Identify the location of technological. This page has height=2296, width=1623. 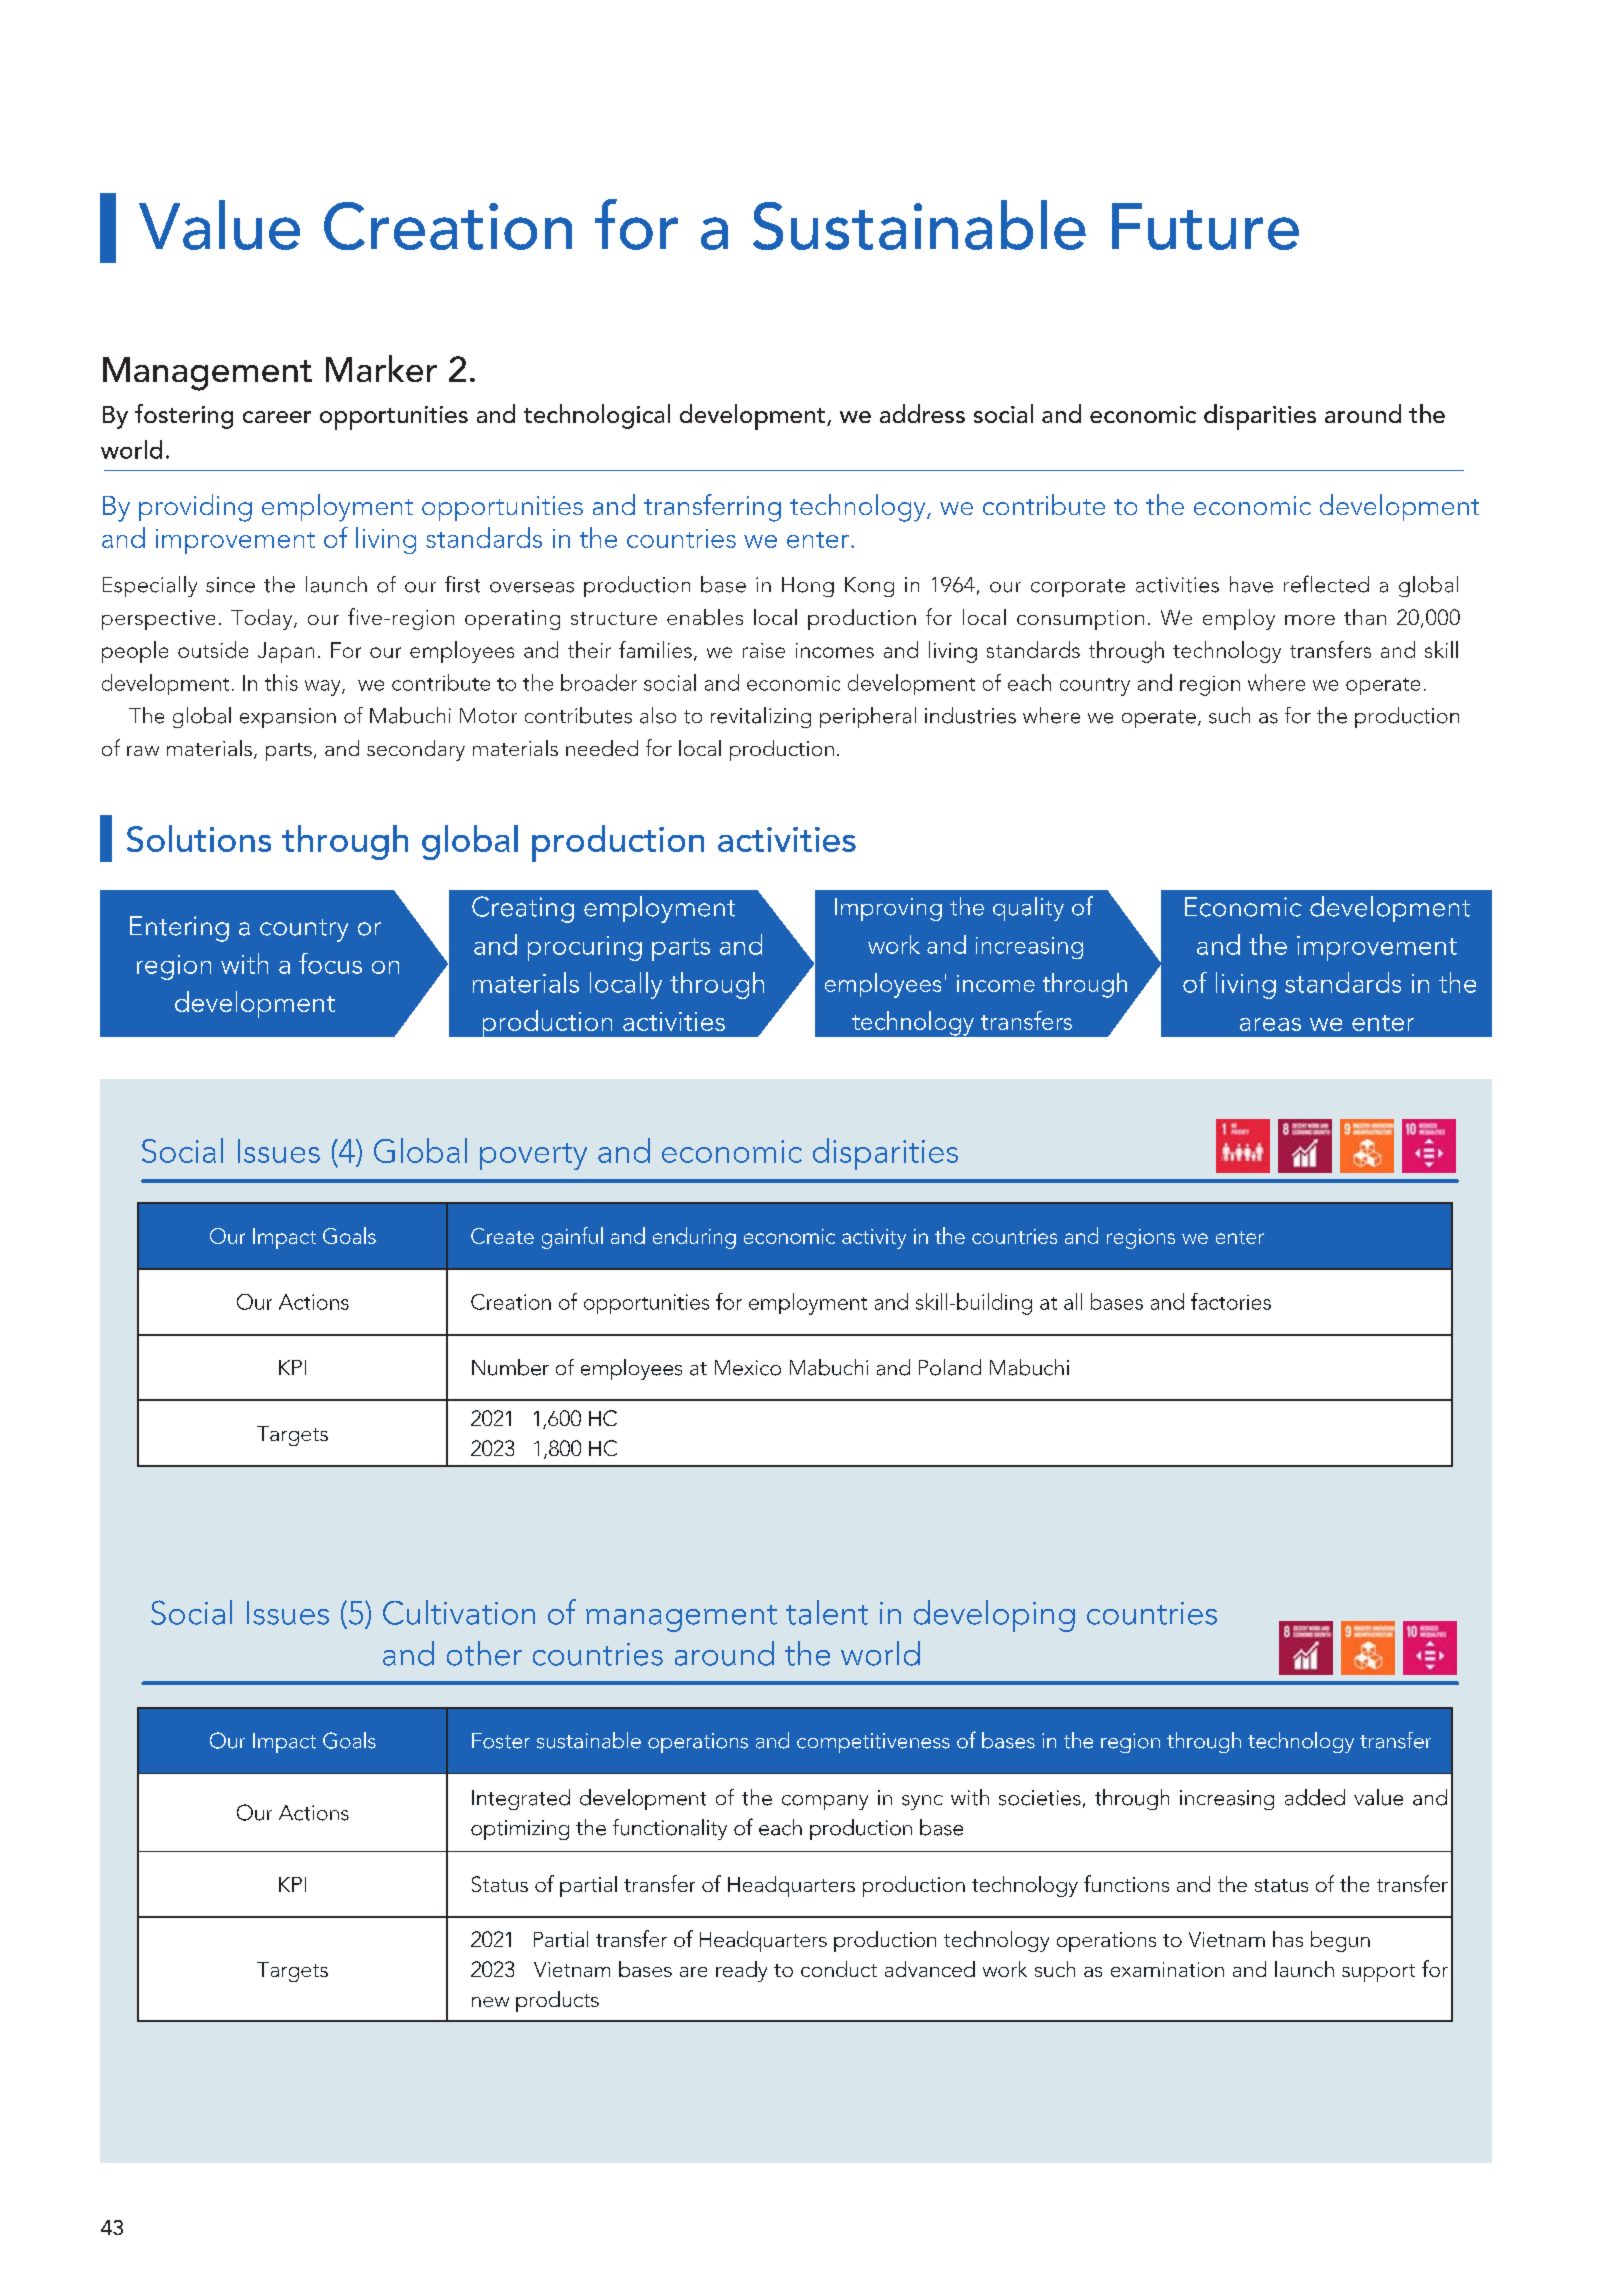
(597, 416).
